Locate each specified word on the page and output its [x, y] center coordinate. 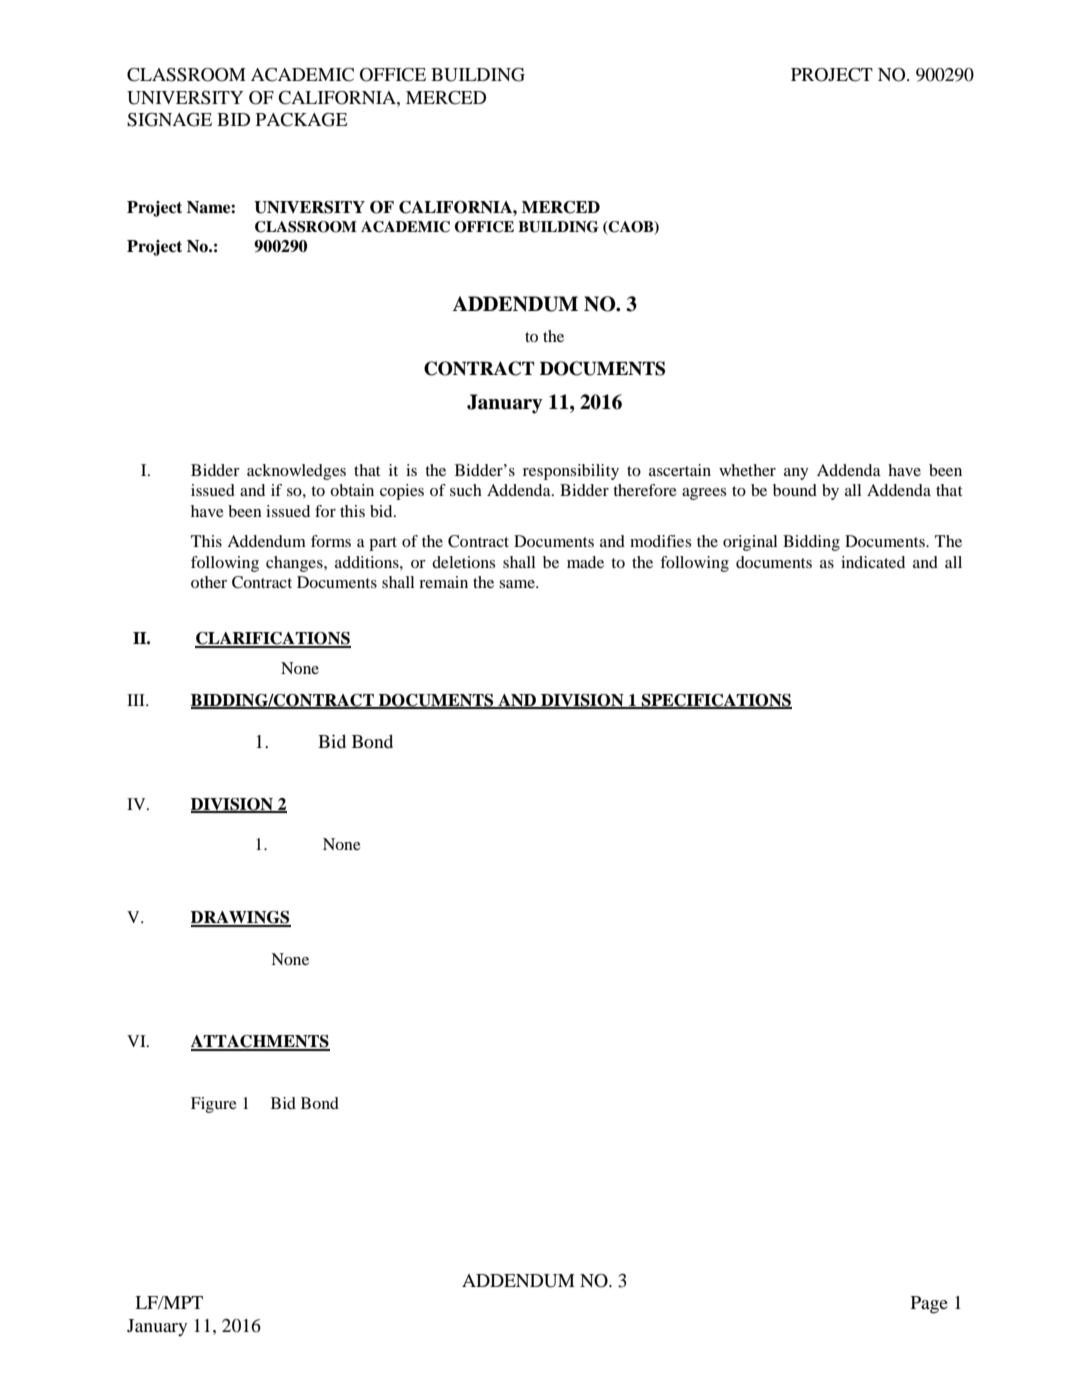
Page [929, 1305]
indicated [873, 562]
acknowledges [296, 472]
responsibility [571, 472]
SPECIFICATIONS [716, 701]
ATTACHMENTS [260, 1042]
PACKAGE [302, 120]
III [137, 700]
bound [795, 490]
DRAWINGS [241, 918]
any [796, 474]
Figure [214, 1105]
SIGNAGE [169, 120]
